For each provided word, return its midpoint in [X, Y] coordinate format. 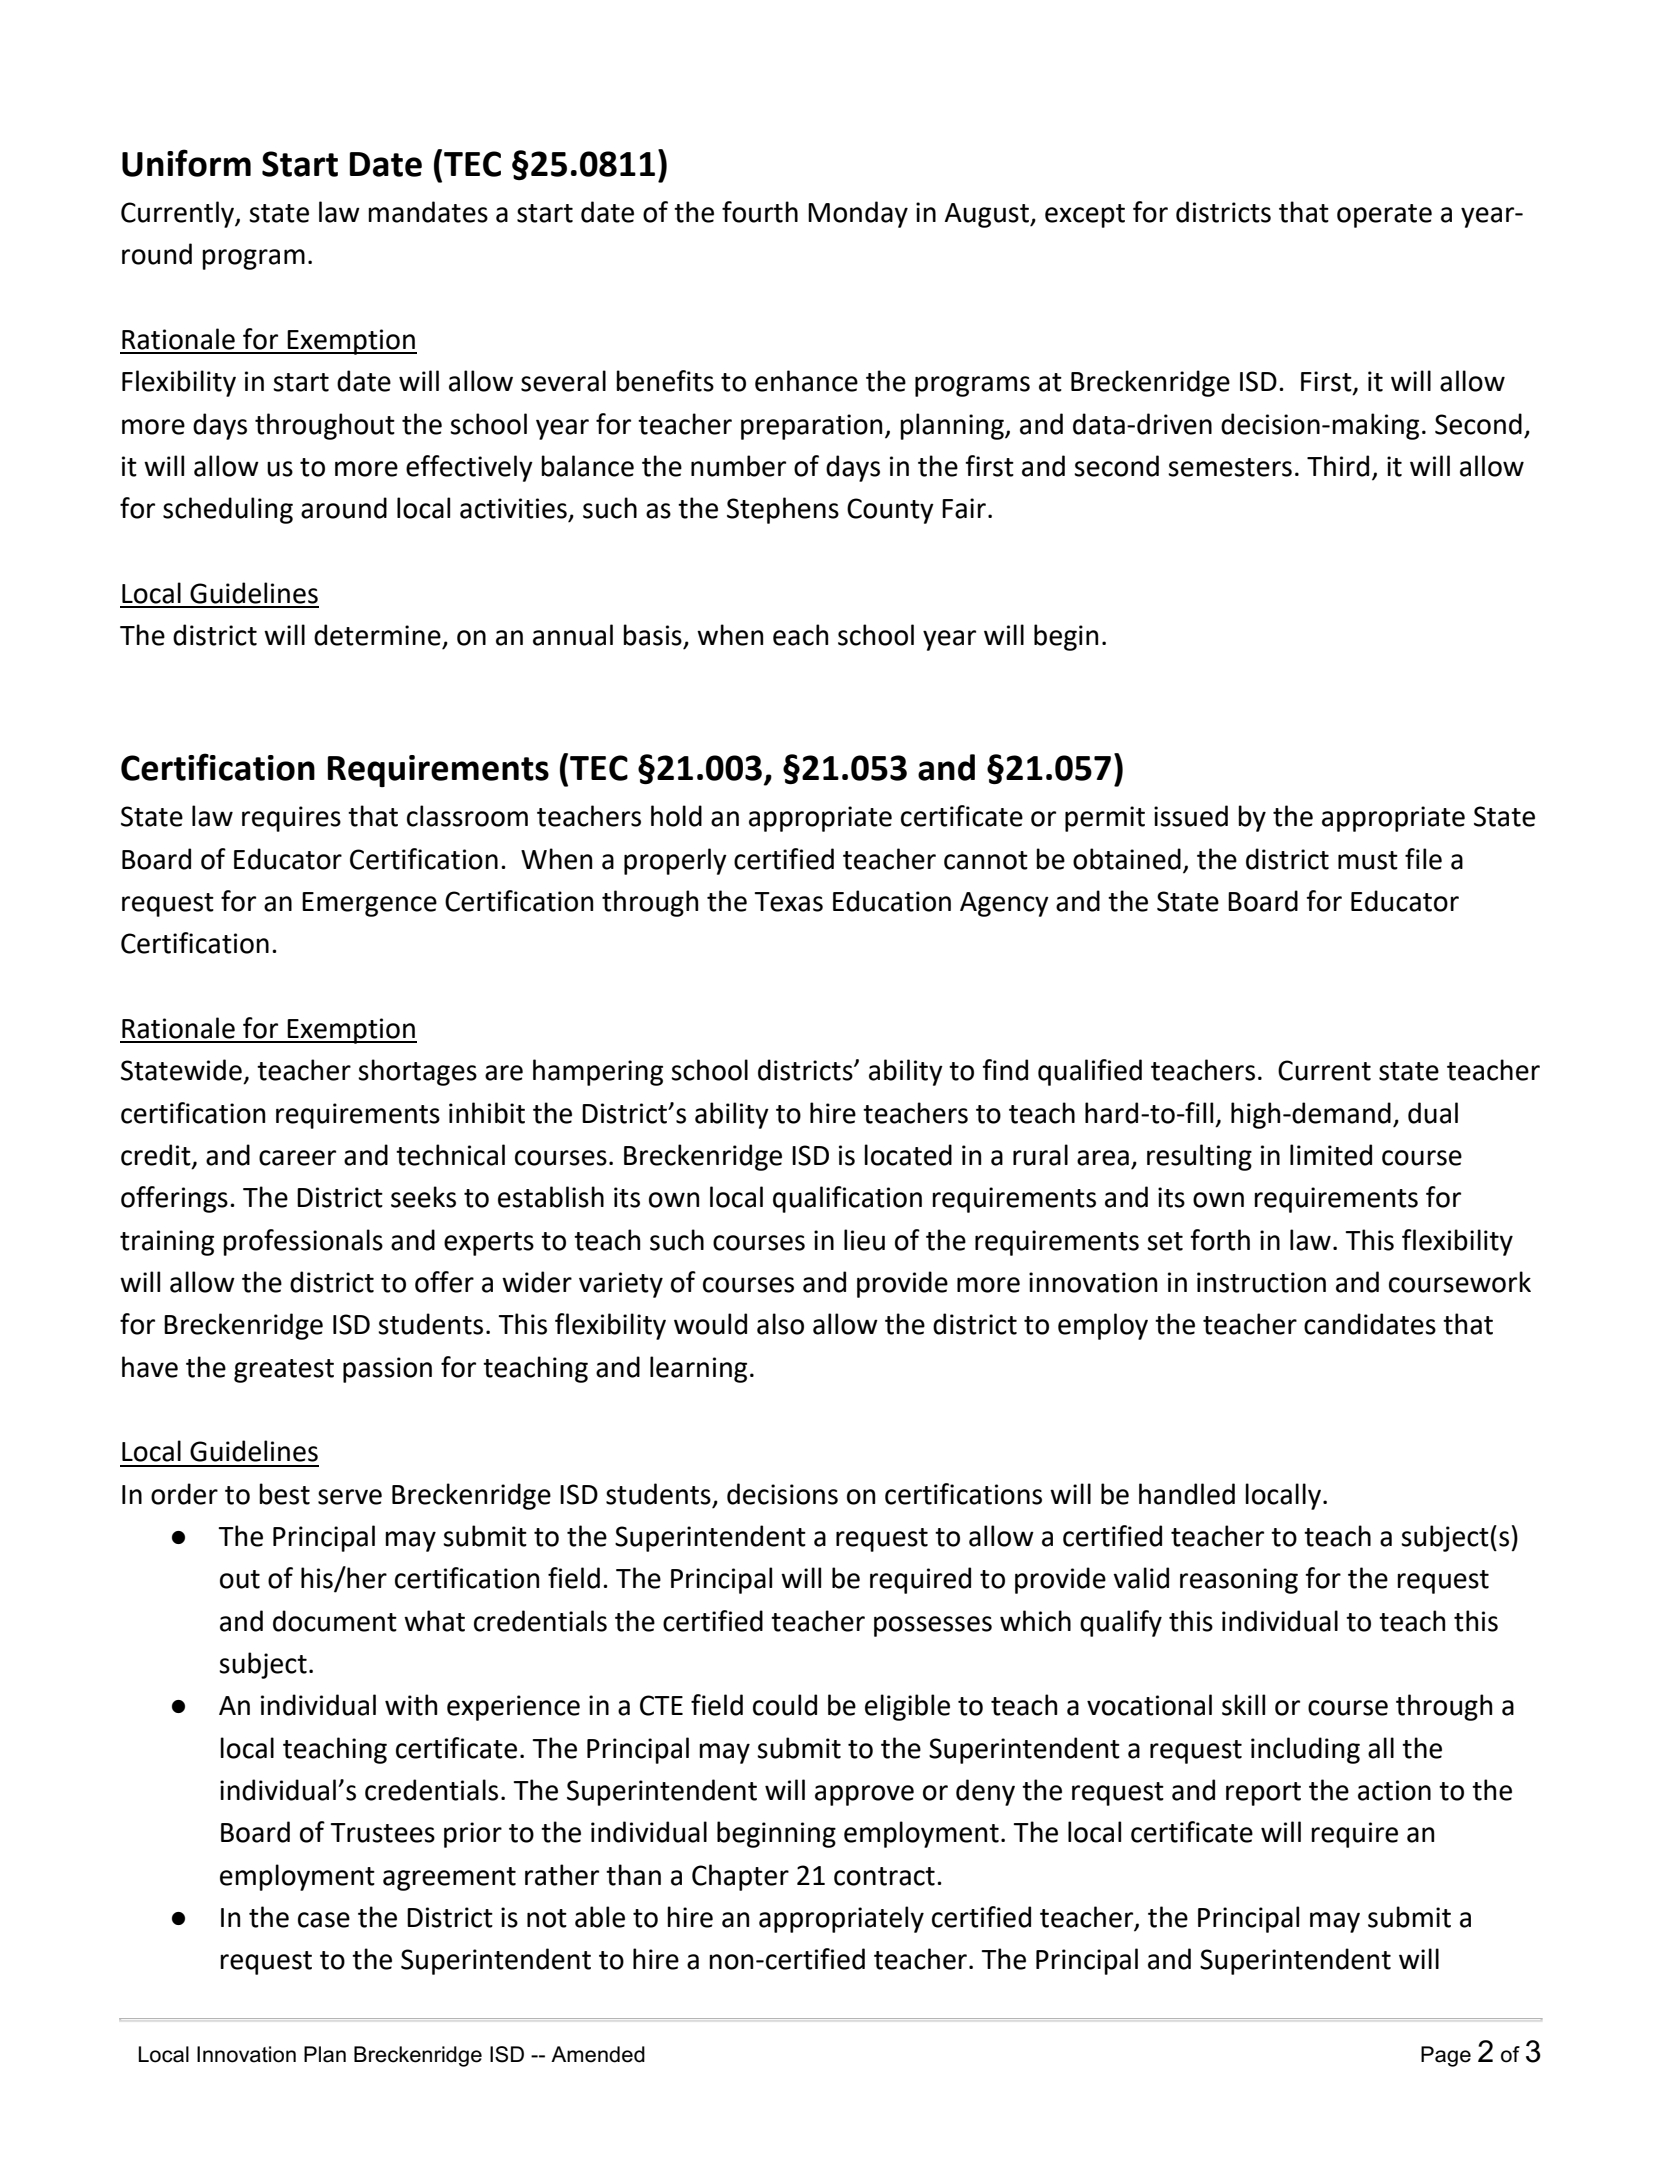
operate [1384, 216]
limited [1331, 1155]
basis [652, 635]
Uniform [186, 163]
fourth [760, 212]
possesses [933, 1626]
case [324, 1920]
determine [377, 635]
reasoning [1239, 1581]
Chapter [740, 1877]
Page [1446, 2056]
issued [1191, 816]
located [908, 1155]
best [284, 1494]
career [297, 1158]
